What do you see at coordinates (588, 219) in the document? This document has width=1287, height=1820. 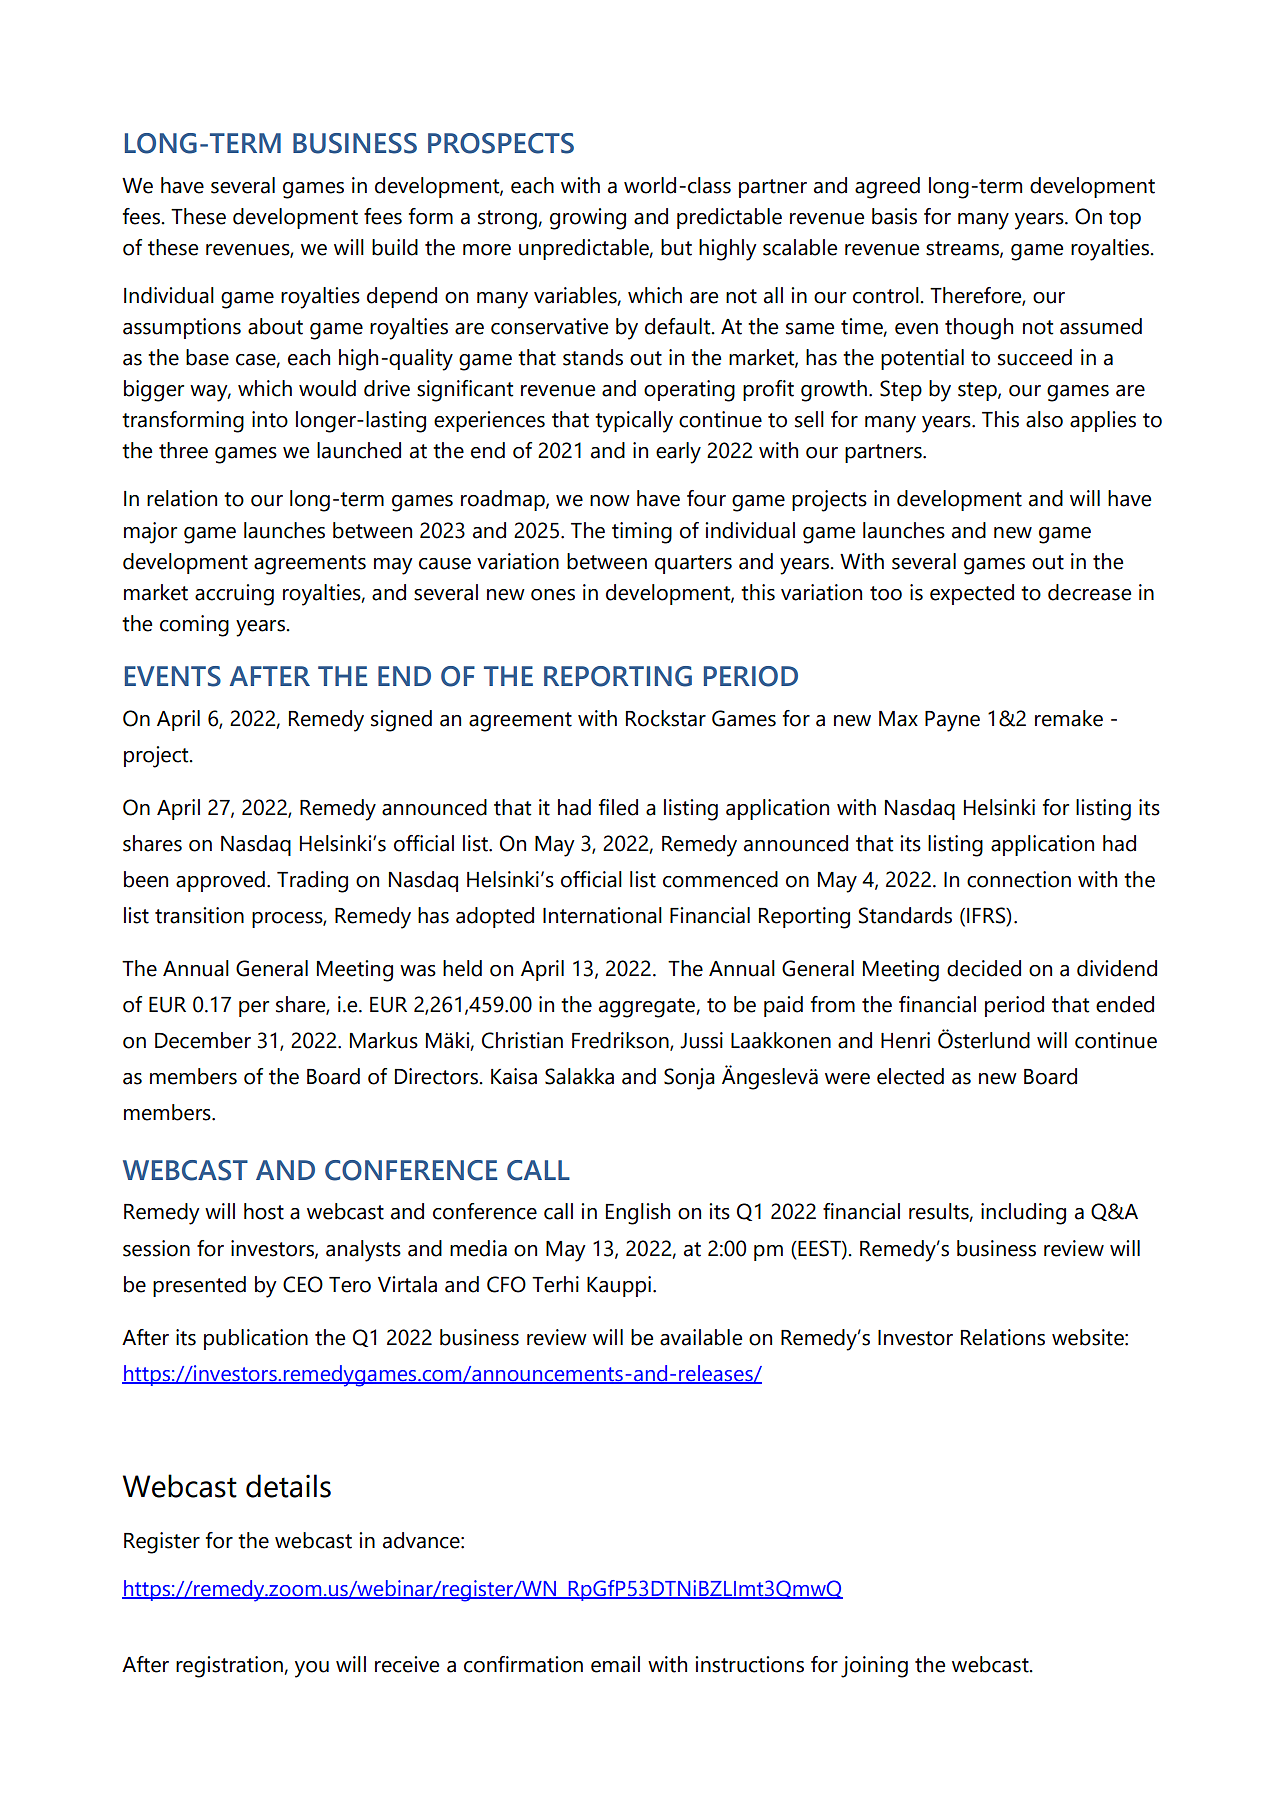 I see `growing` at bounding box center [588, 219].
